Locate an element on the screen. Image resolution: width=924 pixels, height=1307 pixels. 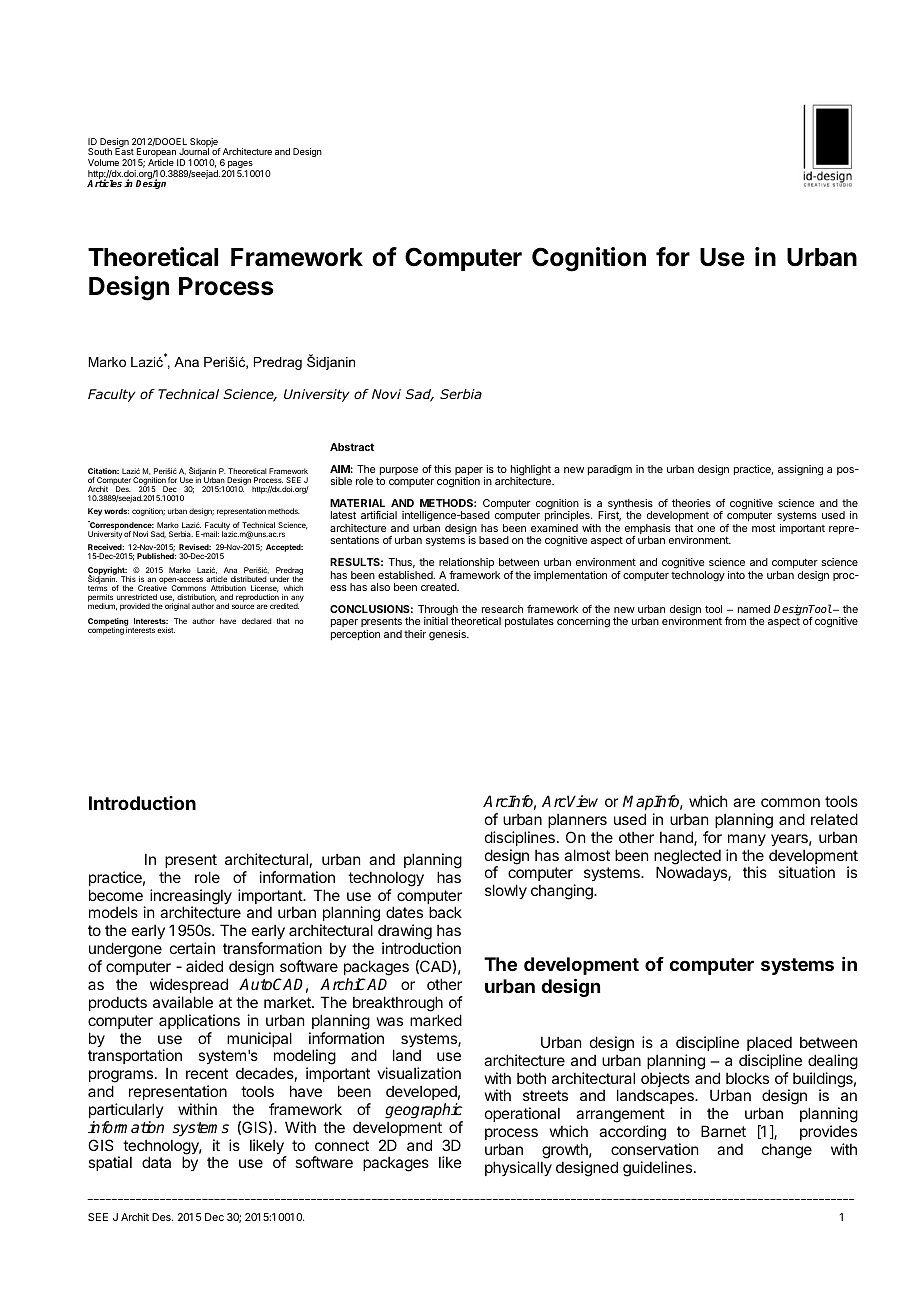
exist is located at coordinates (166, 630).
